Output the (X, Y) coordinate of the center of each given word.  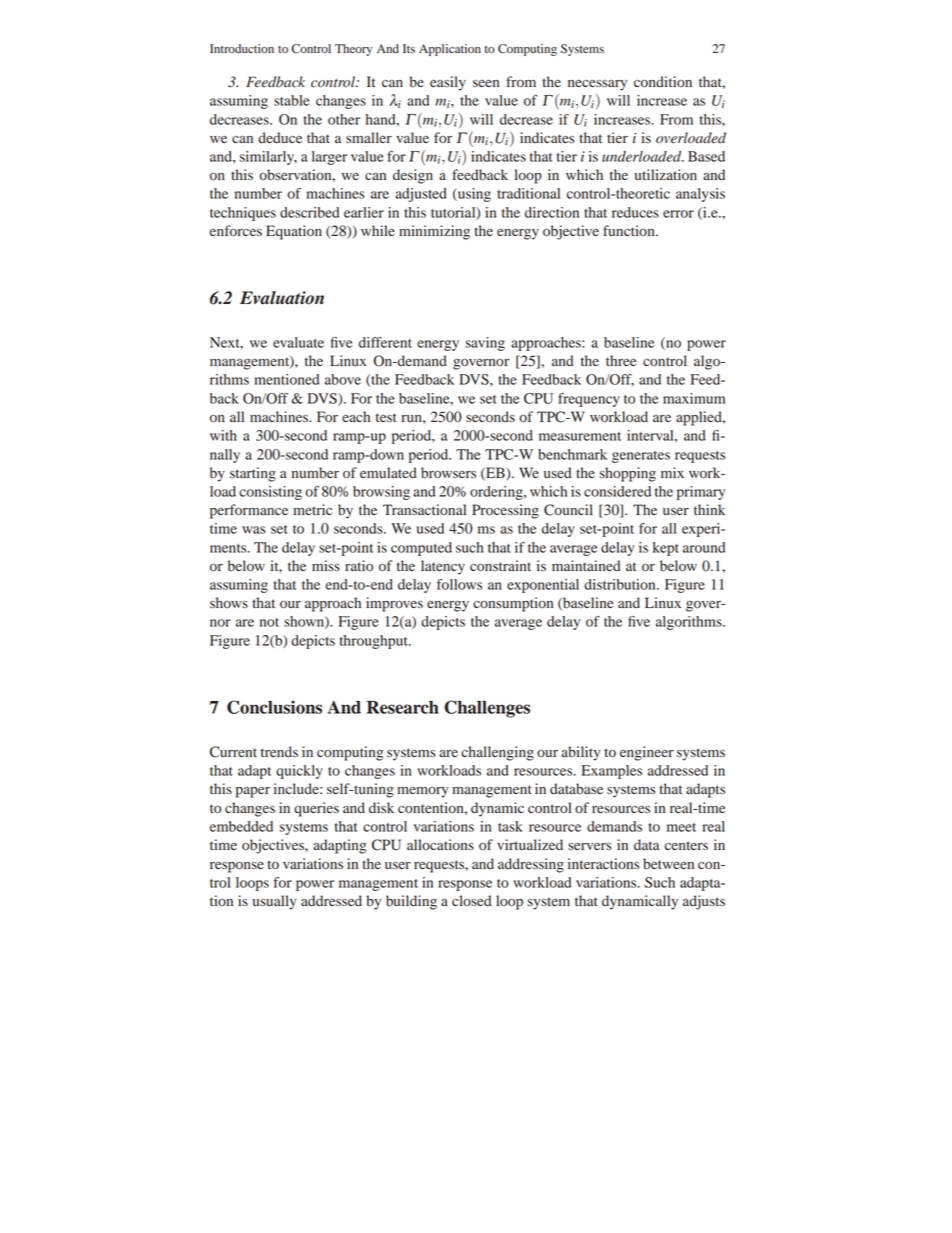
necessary (597, 85)
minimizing (434, 232)
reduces (635, 212)
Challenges (487, 709)
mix (672, 472)
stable (292, 100)
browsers (448, 473)
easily (448, 83)
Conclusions (274, 707)
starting (253, 474)
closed (471, 901)
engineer (647, 753)
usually (274, 902)
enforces (236, 231)
